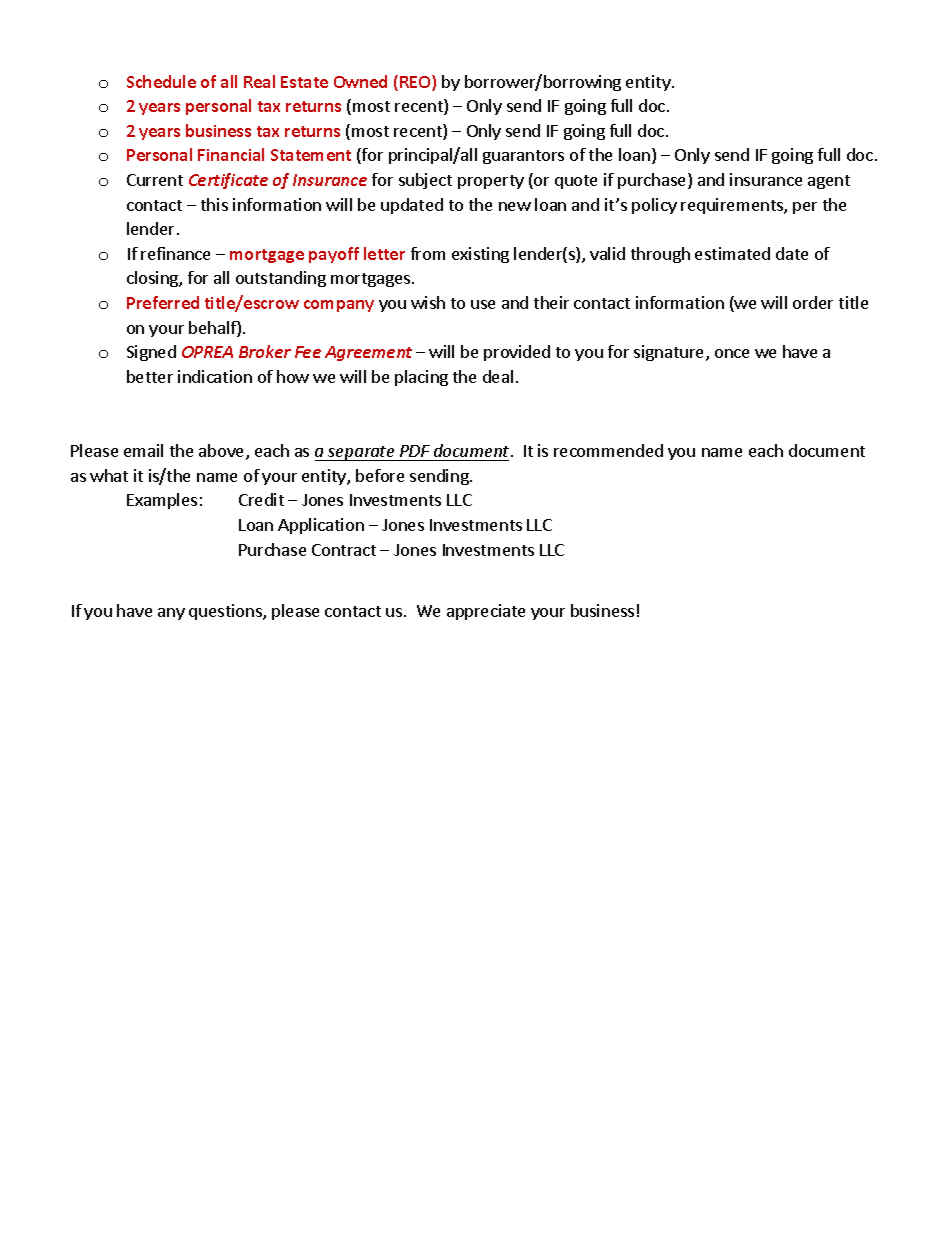 This document has width=952, height=1233. Describe the element at coordinates (608, 450) in the document. I see `recommended` at that location.
